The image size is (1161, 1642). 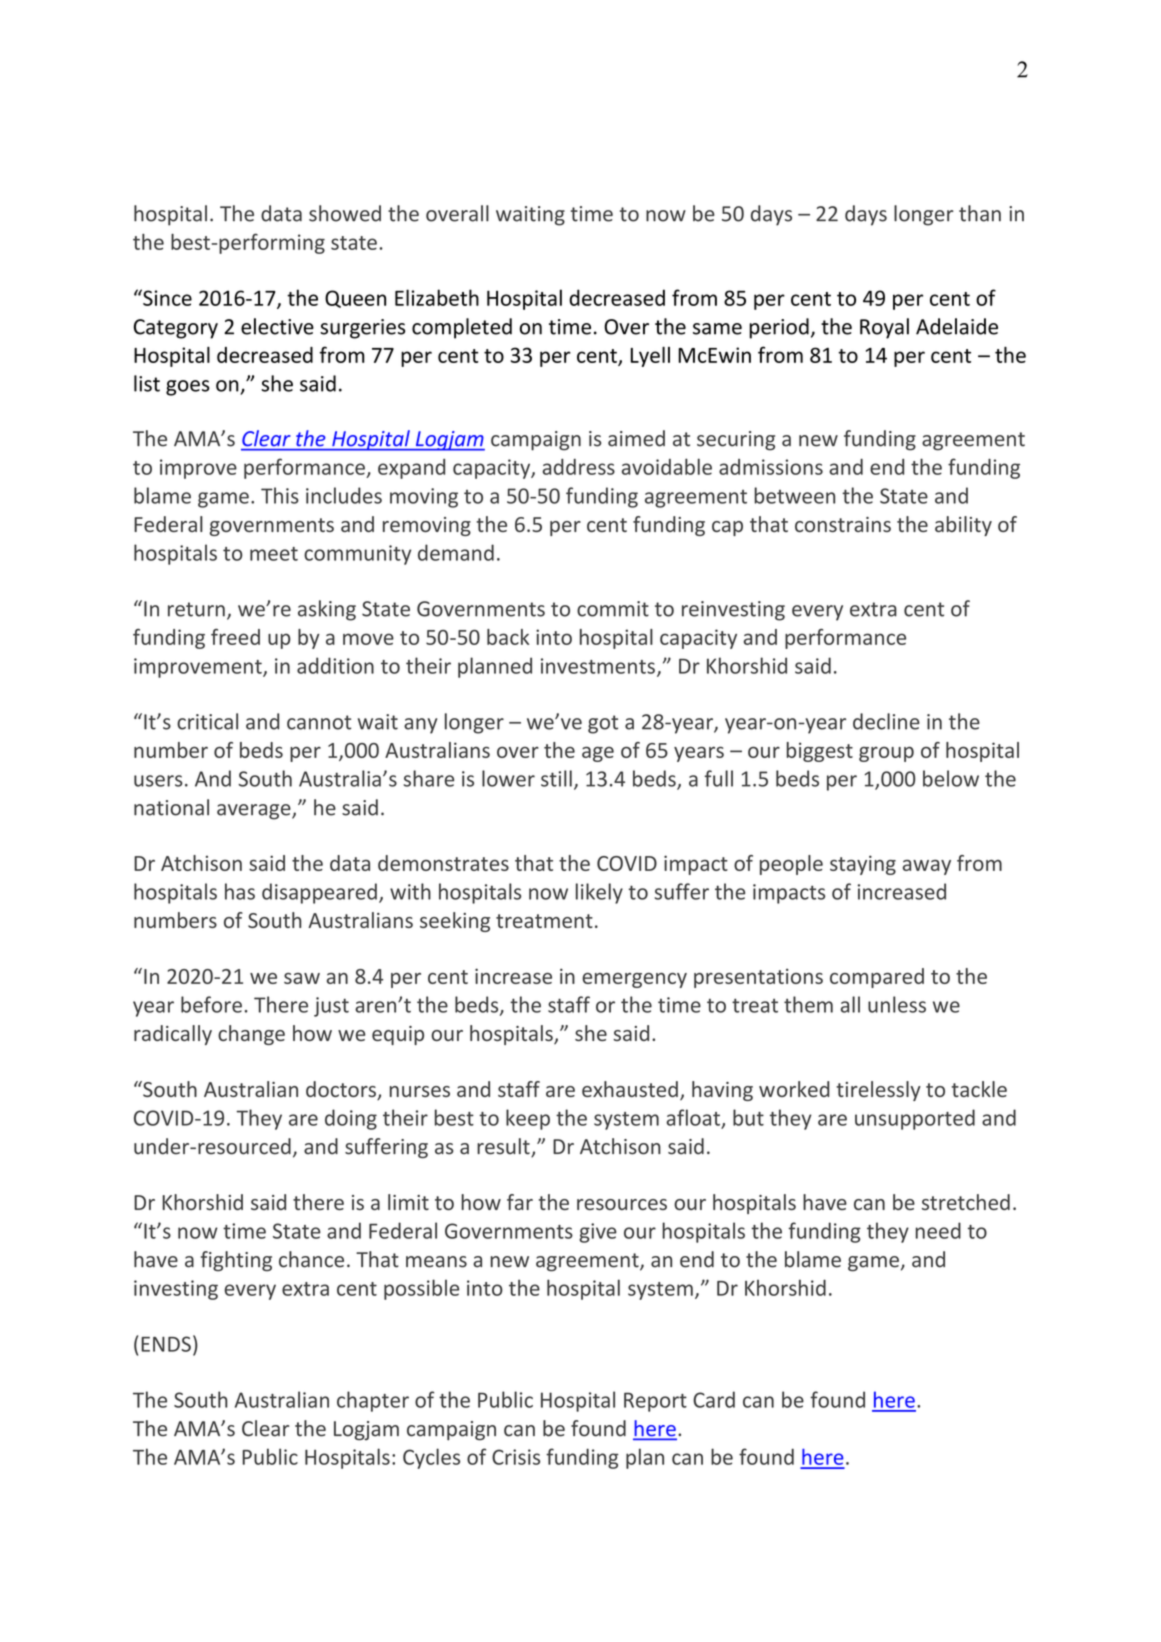 What do you see at coordinates (166, 297) in the screenshot?
I see `Since` at bounding box center [166, 297].
